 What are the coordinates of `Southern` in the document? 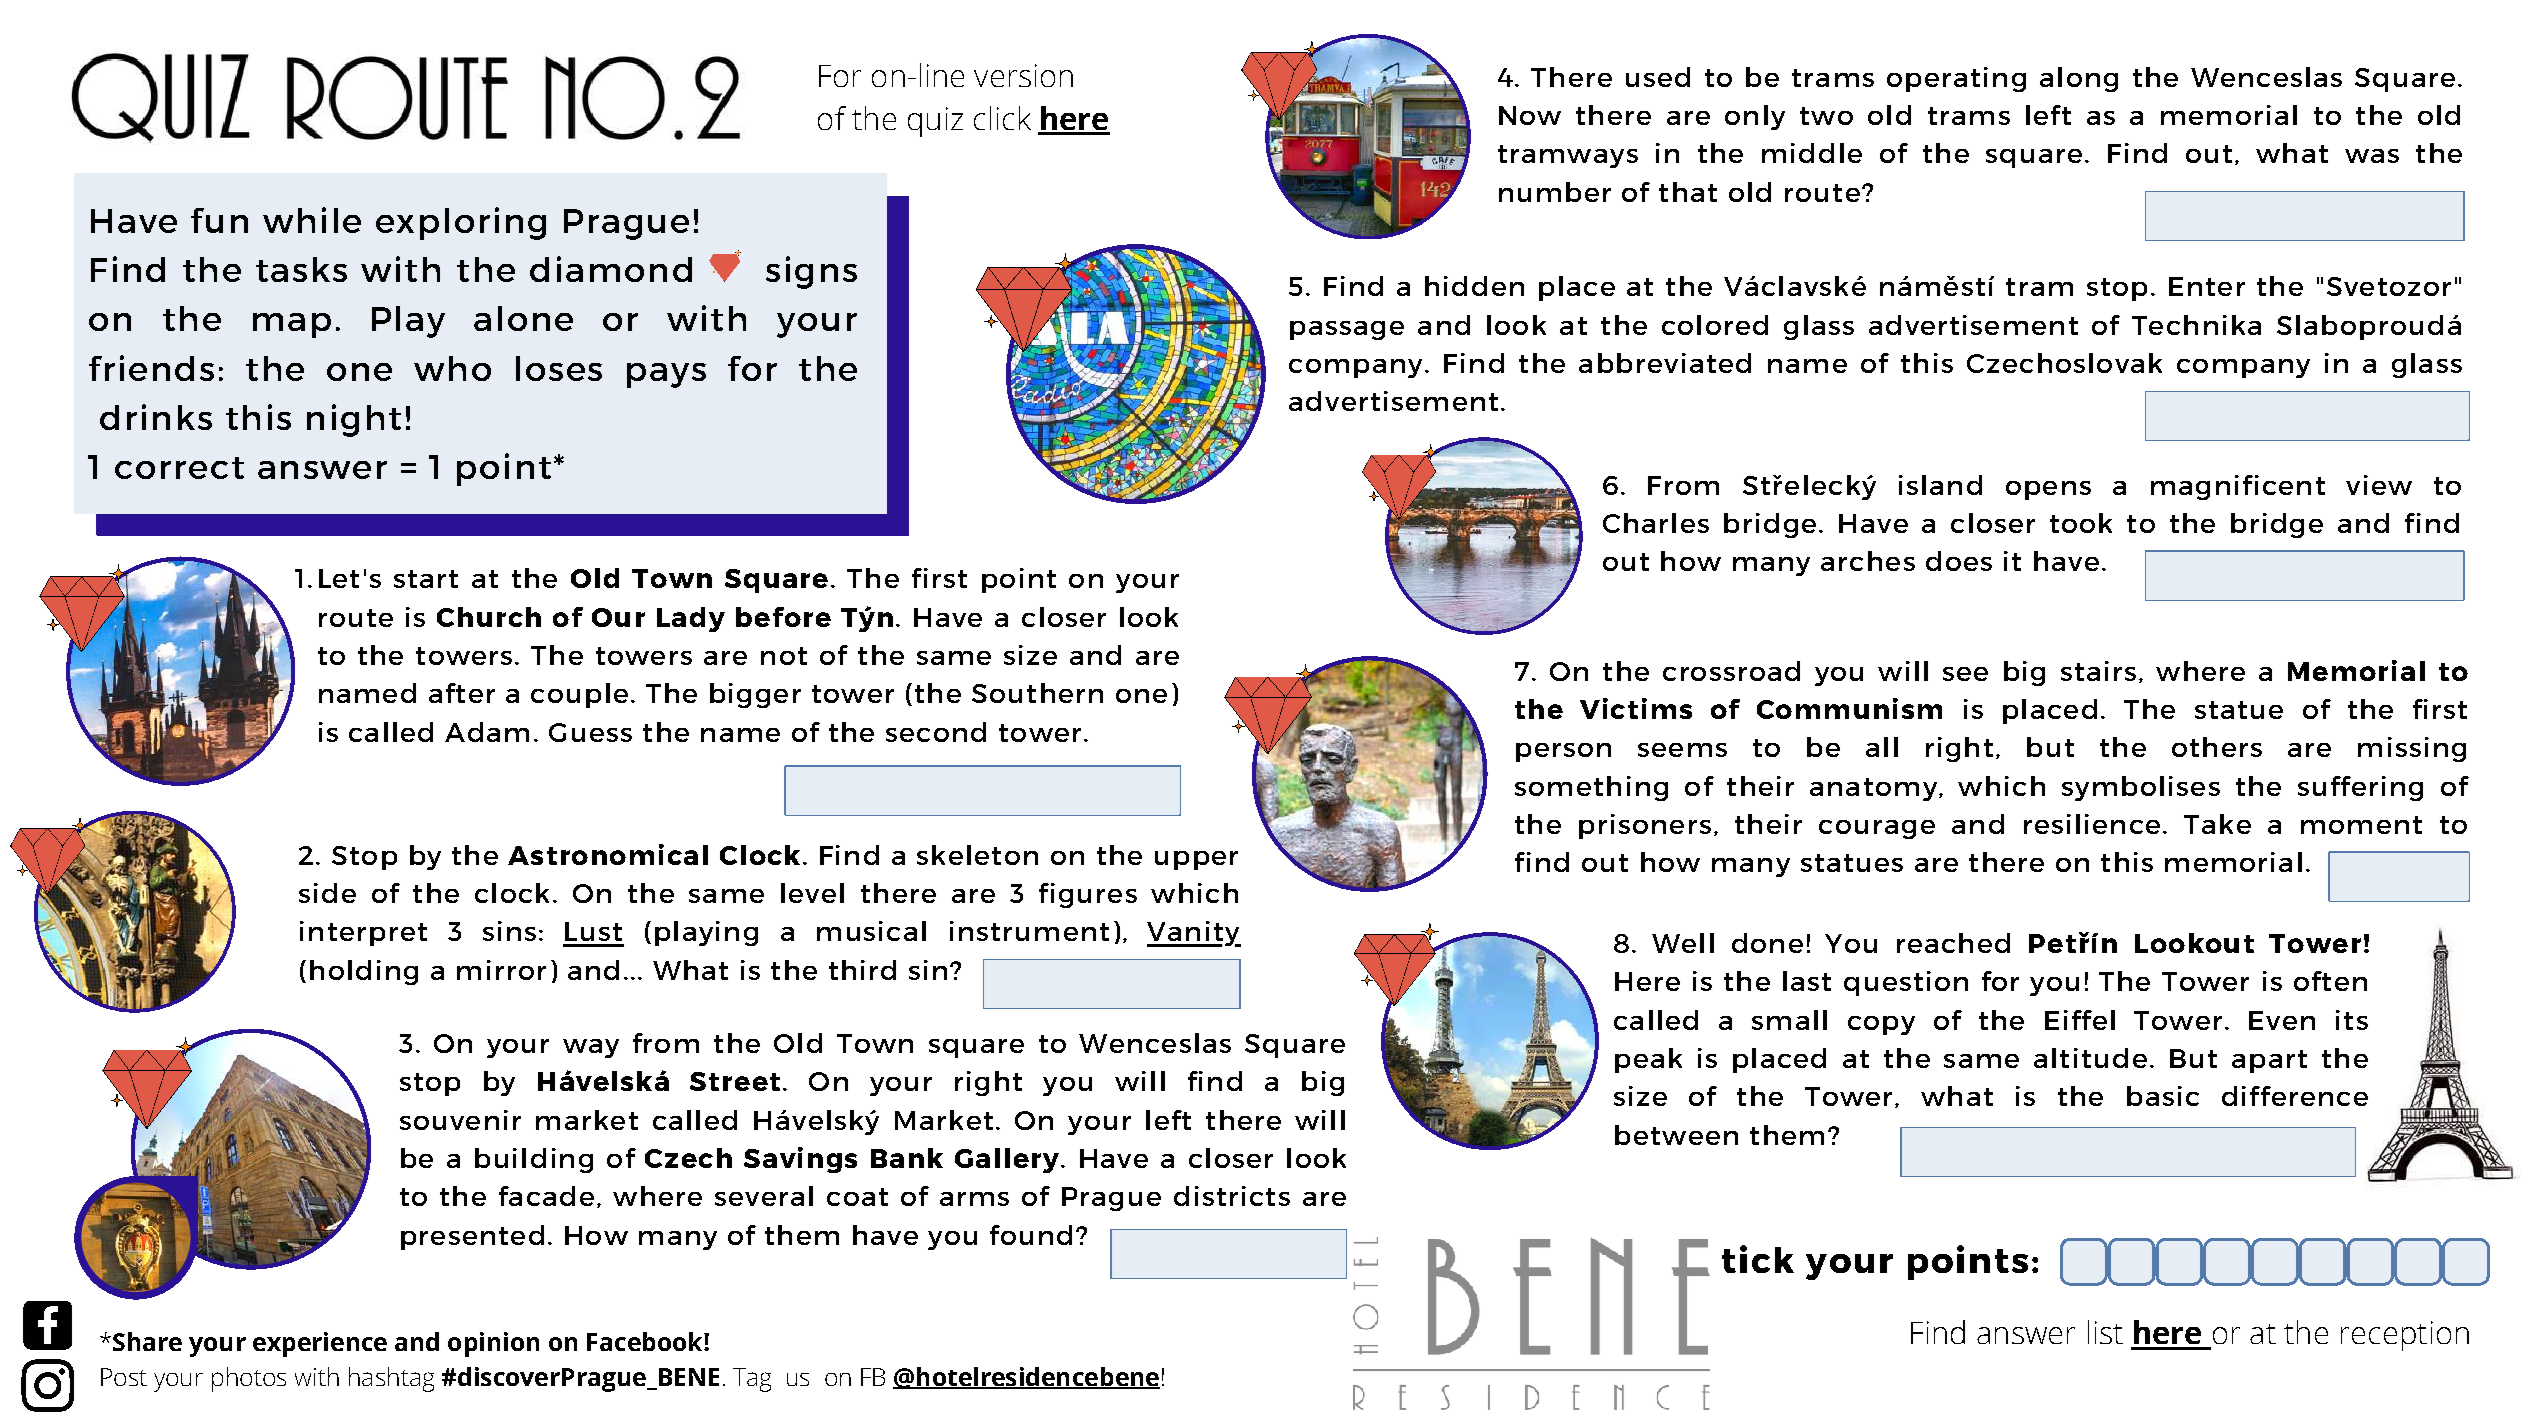 It's located at (1037, 693).
